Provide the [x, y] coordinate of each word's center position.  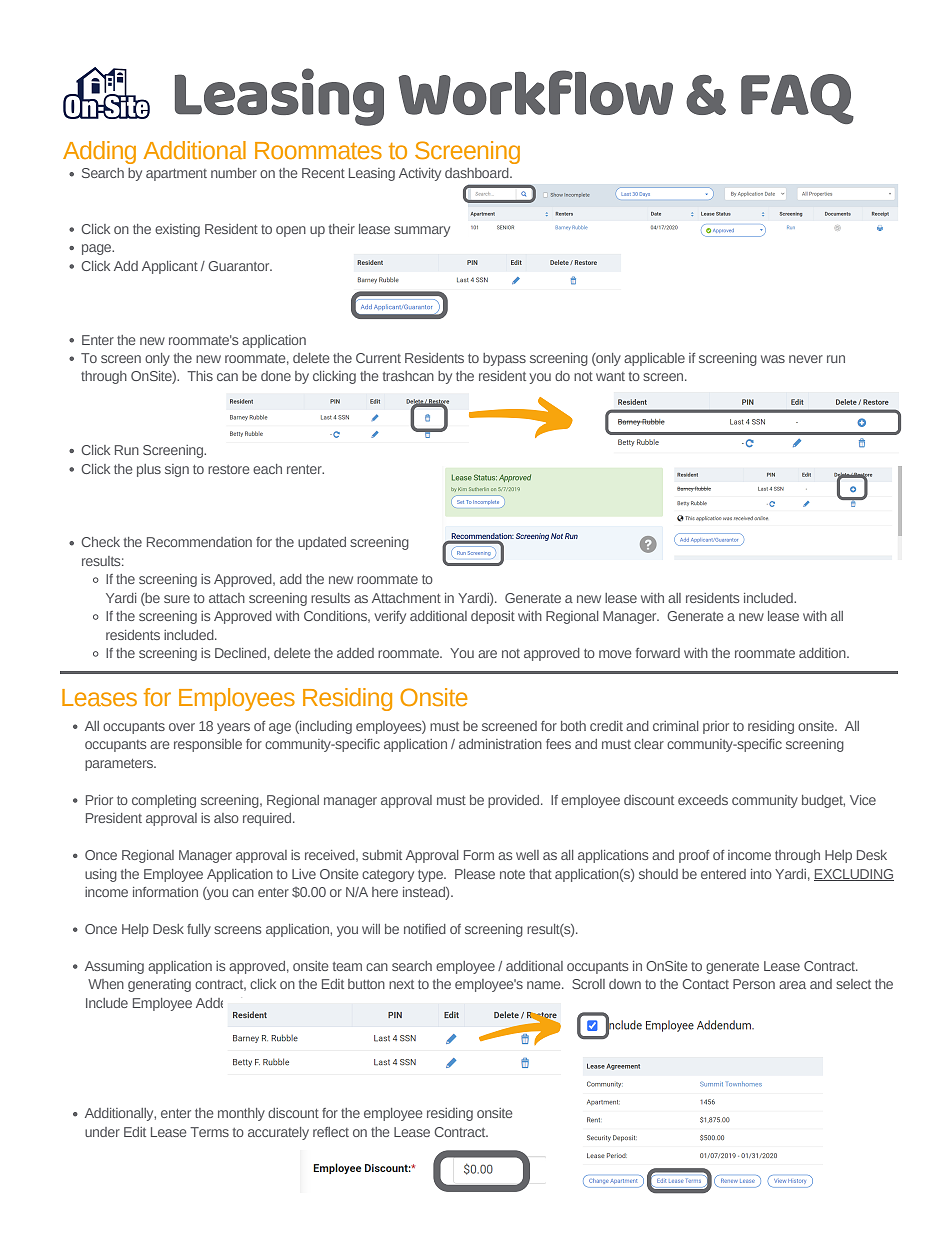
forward [658, 653]
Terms [209, 1132]
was [773, 359]
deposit [493, 617]
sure [177, 599]
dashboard [478, 173]
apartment [176, 175]
